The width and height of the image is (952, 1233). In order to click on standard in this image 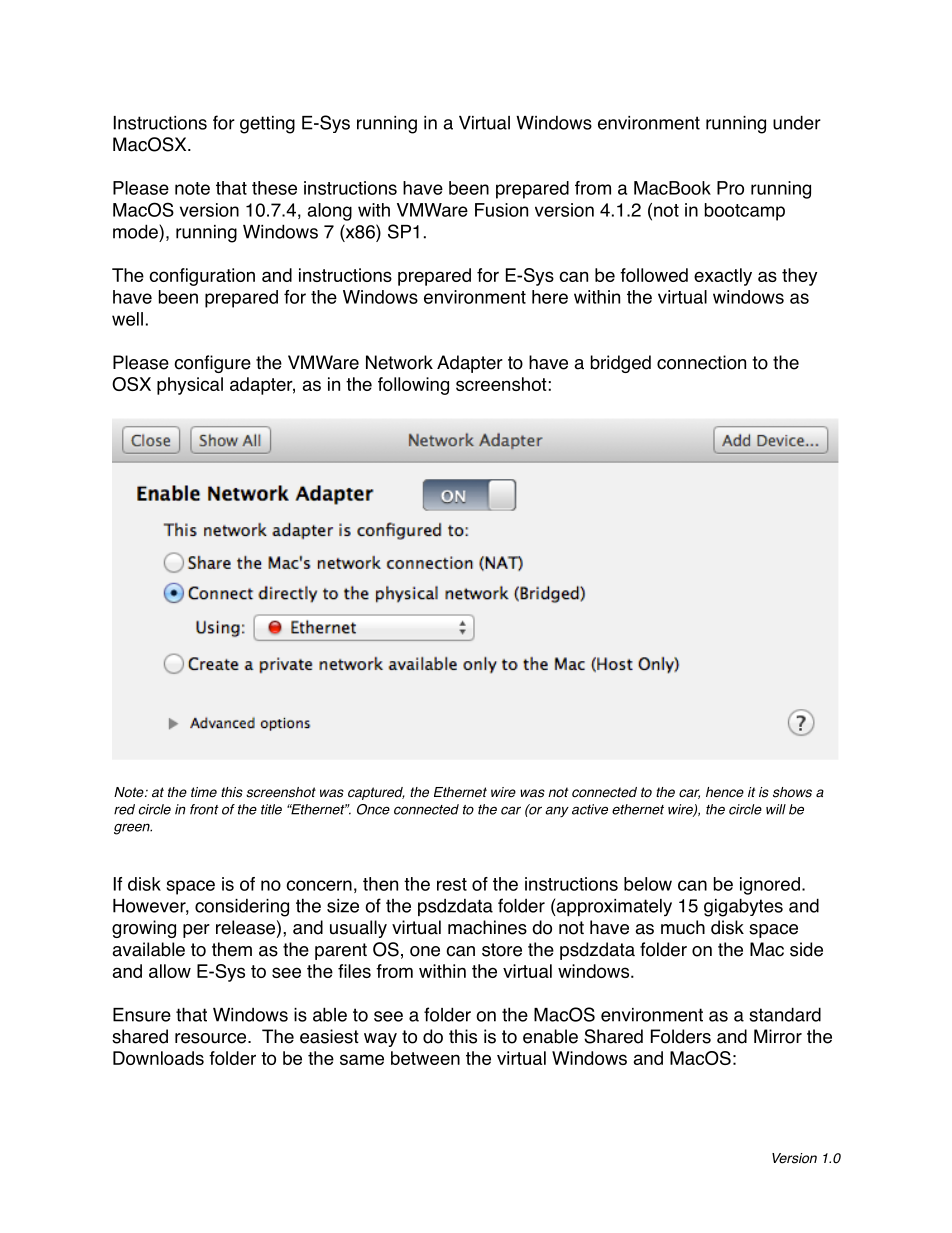, I will do `click(785, 1014)`.
